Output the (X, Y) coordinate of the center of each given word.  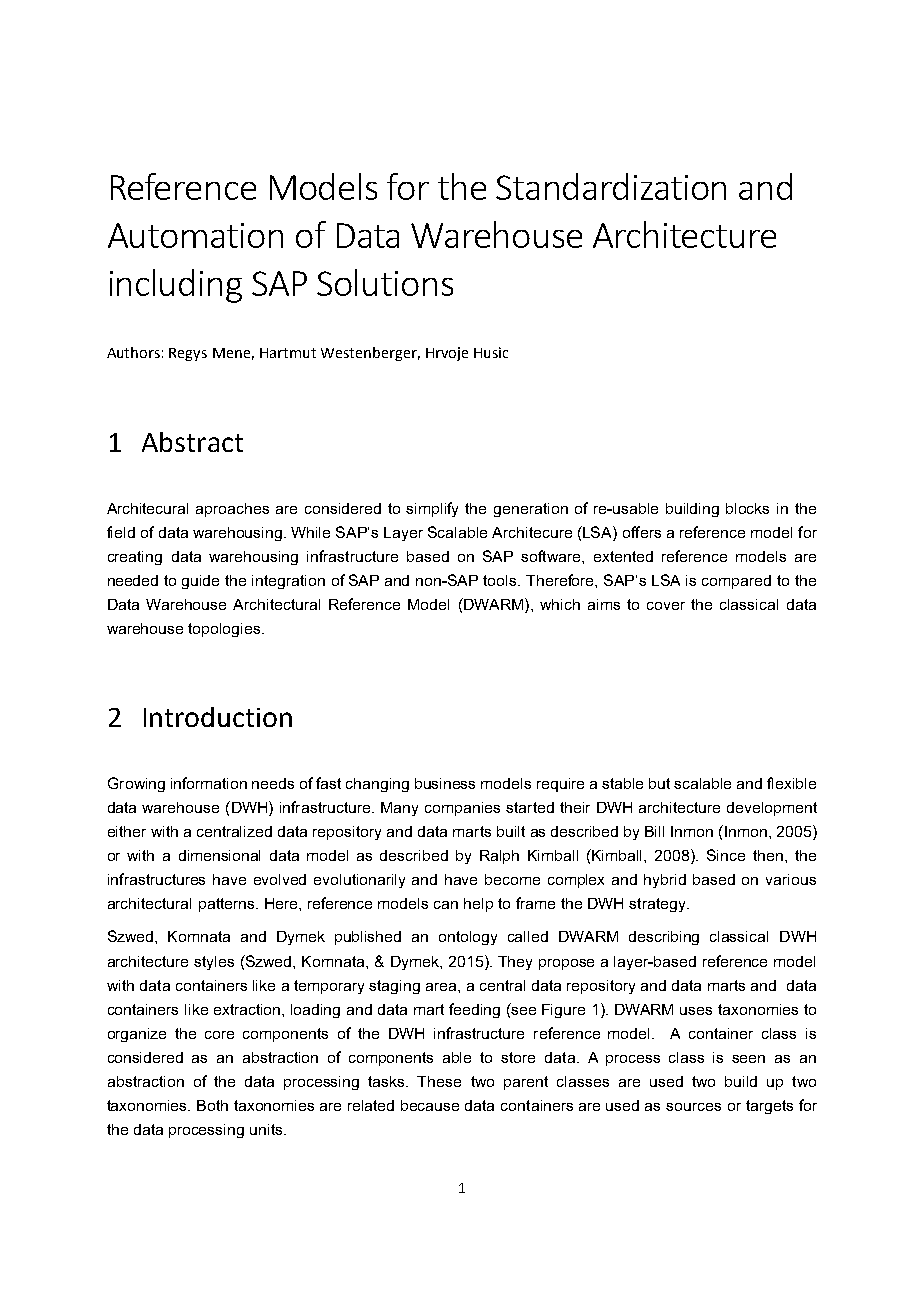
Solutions (385, 282)
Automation (195, 235)
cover (666, 606)
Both (212, 1105)
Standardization (611, 186)
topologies (225, 630)
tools (501, 580)
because (430, 1105)
